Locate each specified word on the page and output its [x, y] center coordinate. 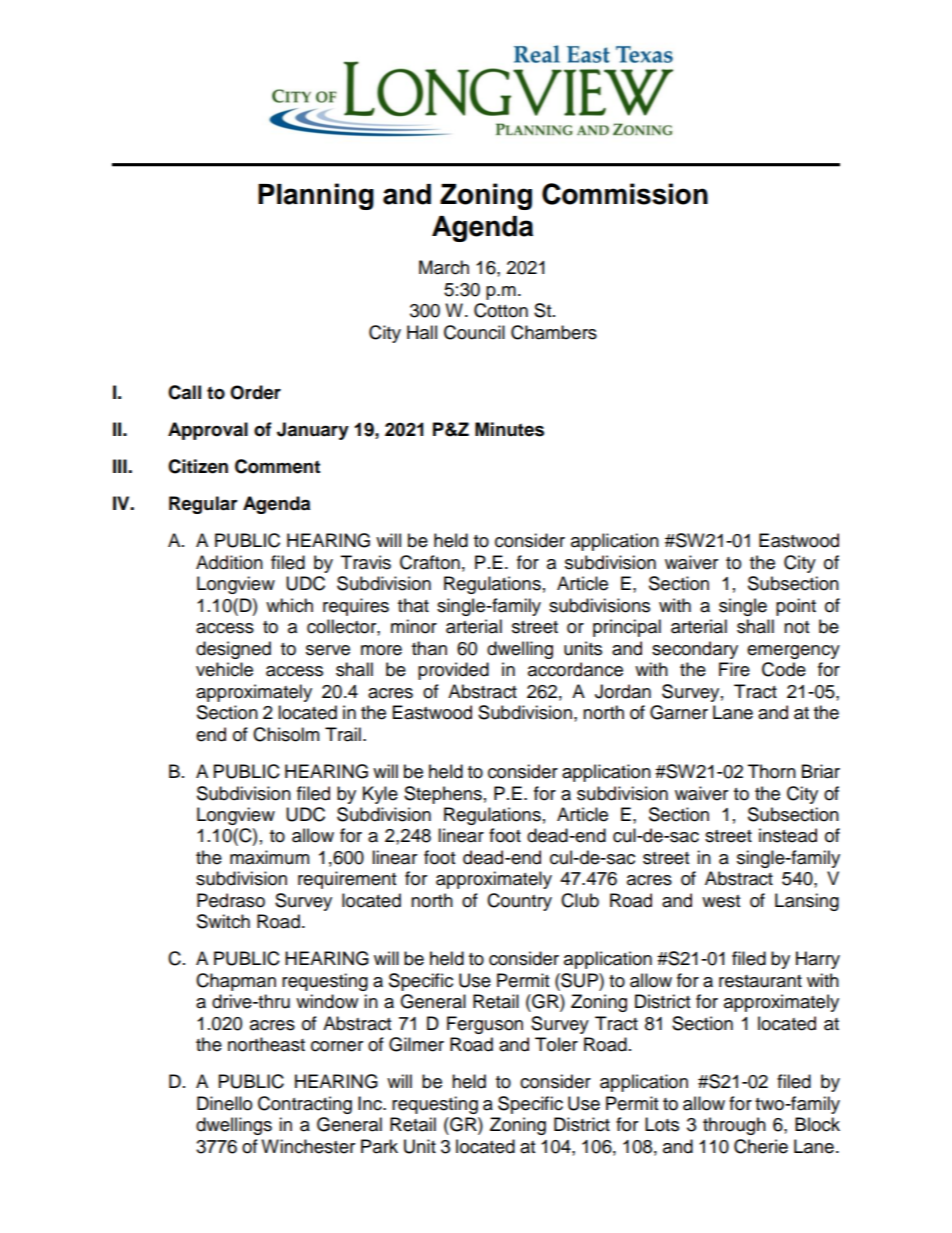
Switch [223, 921]
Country [519, 902]
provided [453, 671]
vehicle [224, 669]
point [796, 607]
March [444, 267]
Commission [625, 194]
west [721, 901]
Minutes [509, 429]
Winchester [308, 1146]
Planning [316, 196]
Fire [734, 669]
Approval [208, 431]
